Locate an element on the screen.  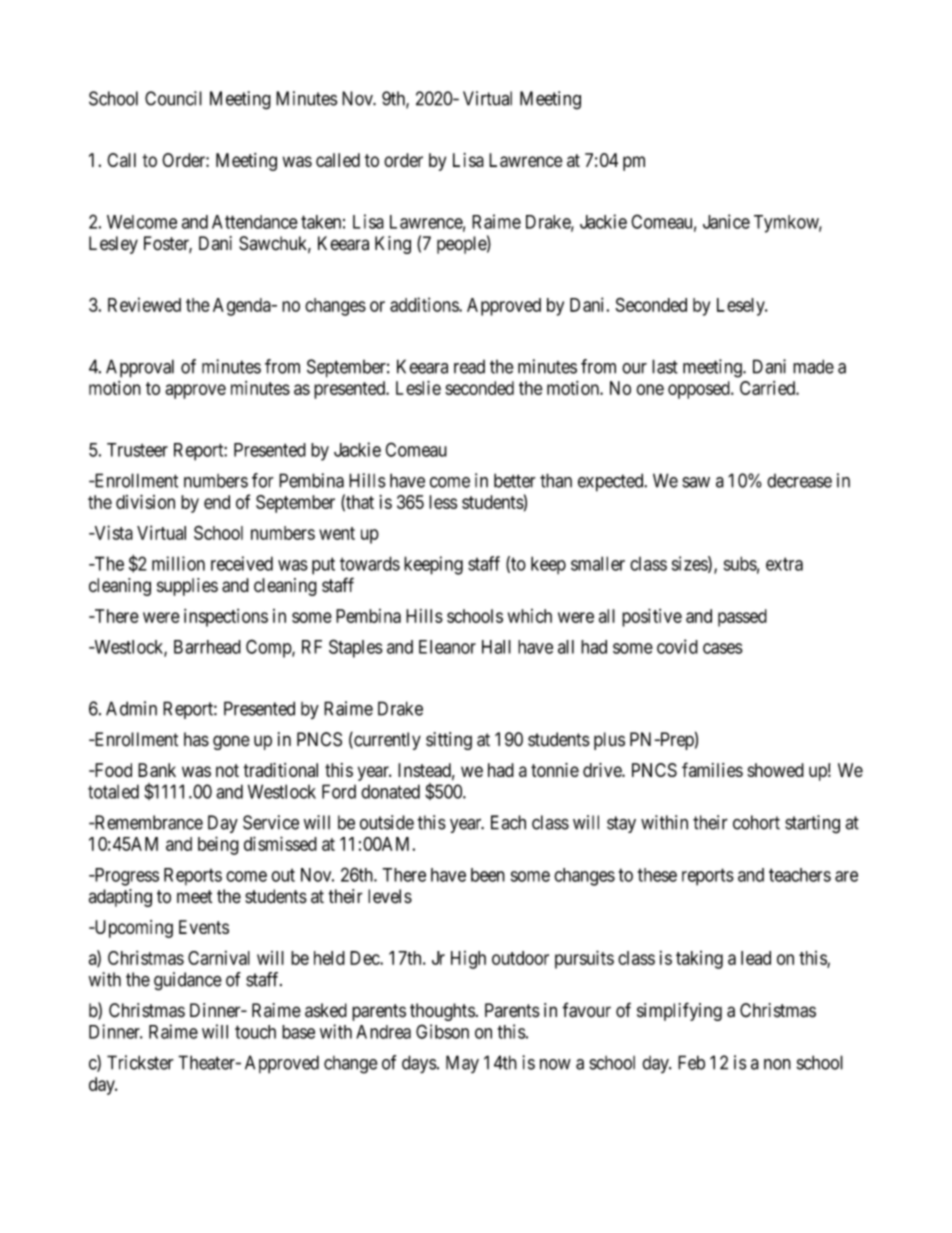
Gibson is located at coordinates (442, 1031).
